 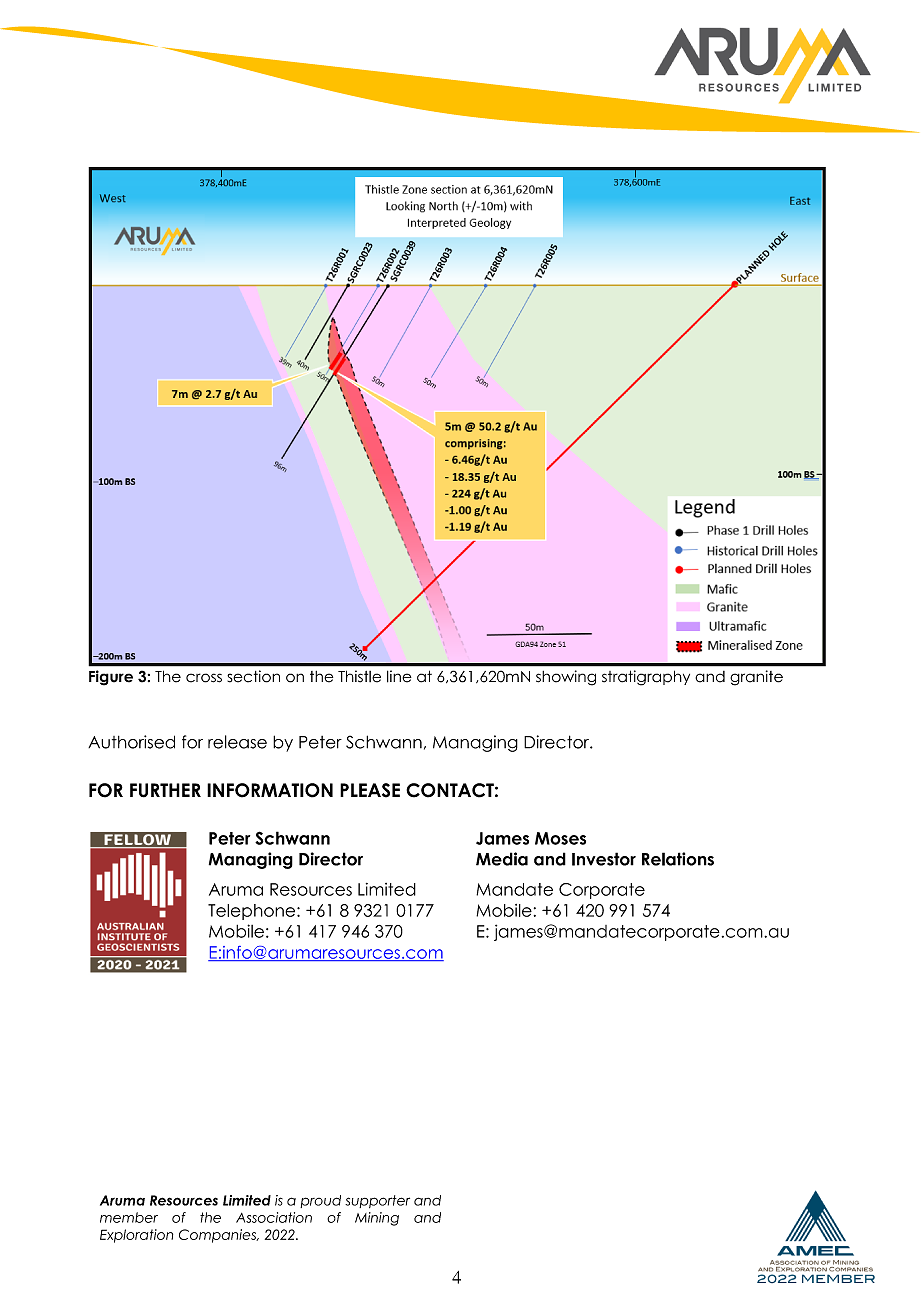 What do you see at coordinates (604, 859) in the screenshot?
I see `Investor` at bounding box center [604, 859].
